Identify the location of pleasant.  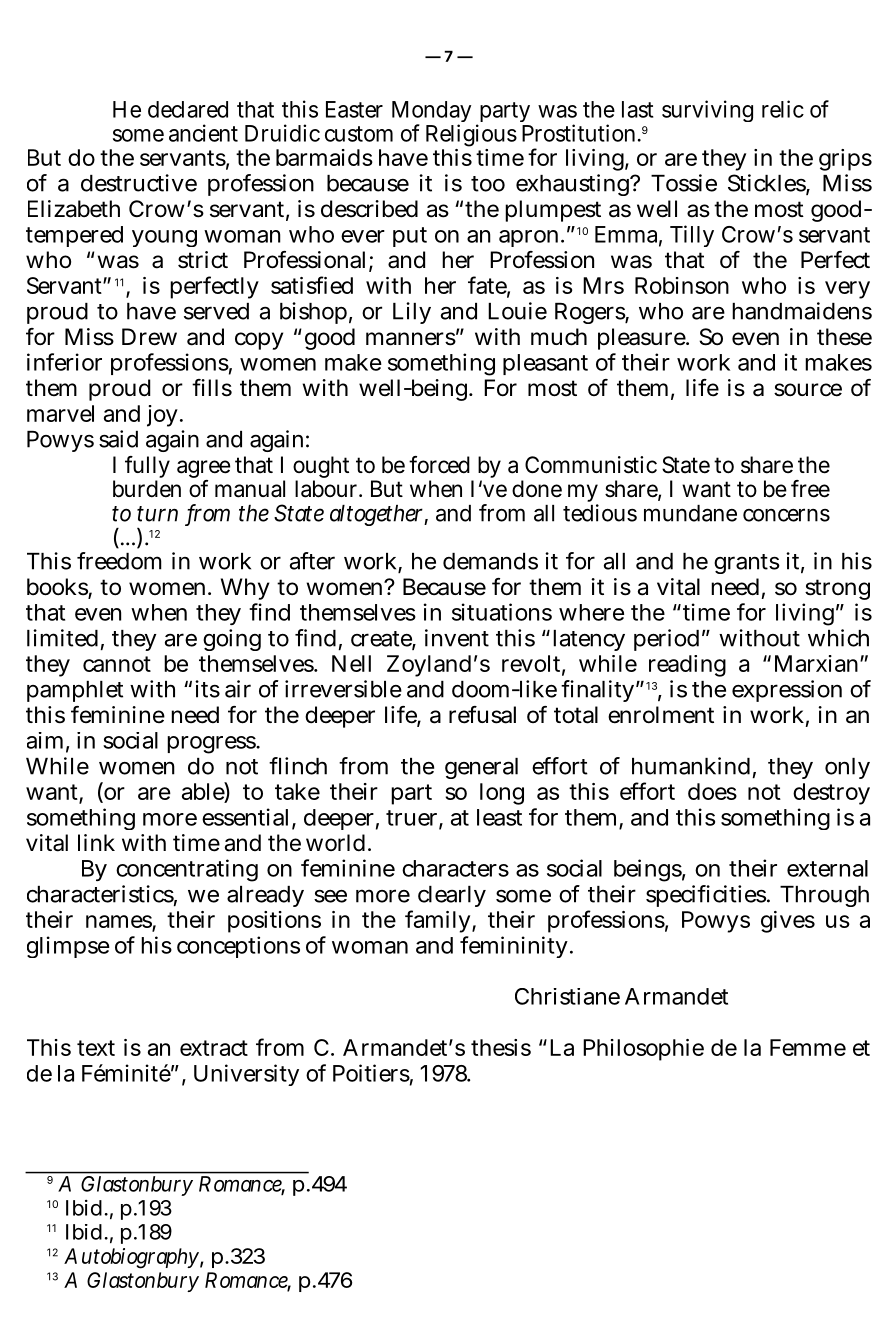
(545, 364).
